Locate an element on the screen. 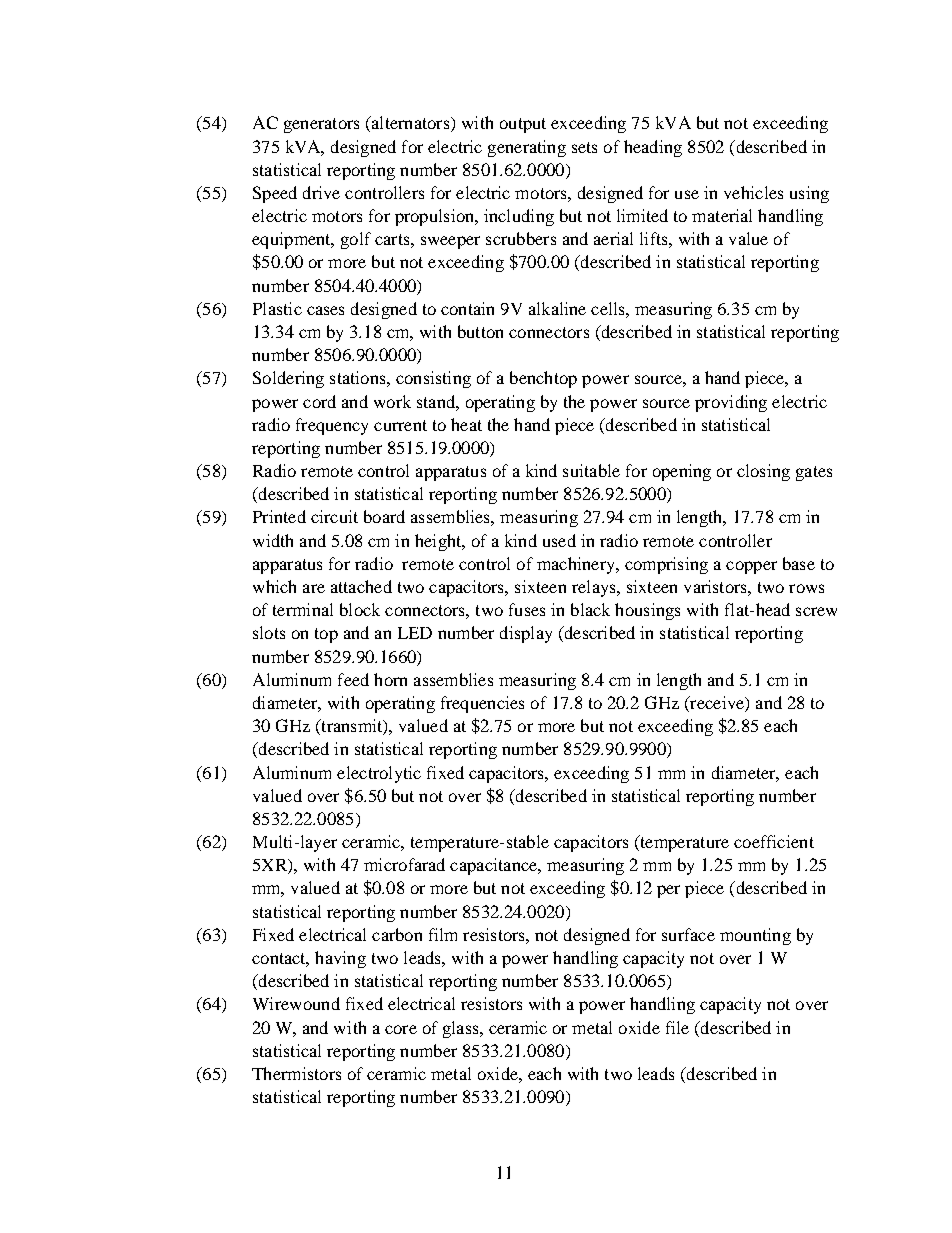  closing is located at coordinates (763, 472).
